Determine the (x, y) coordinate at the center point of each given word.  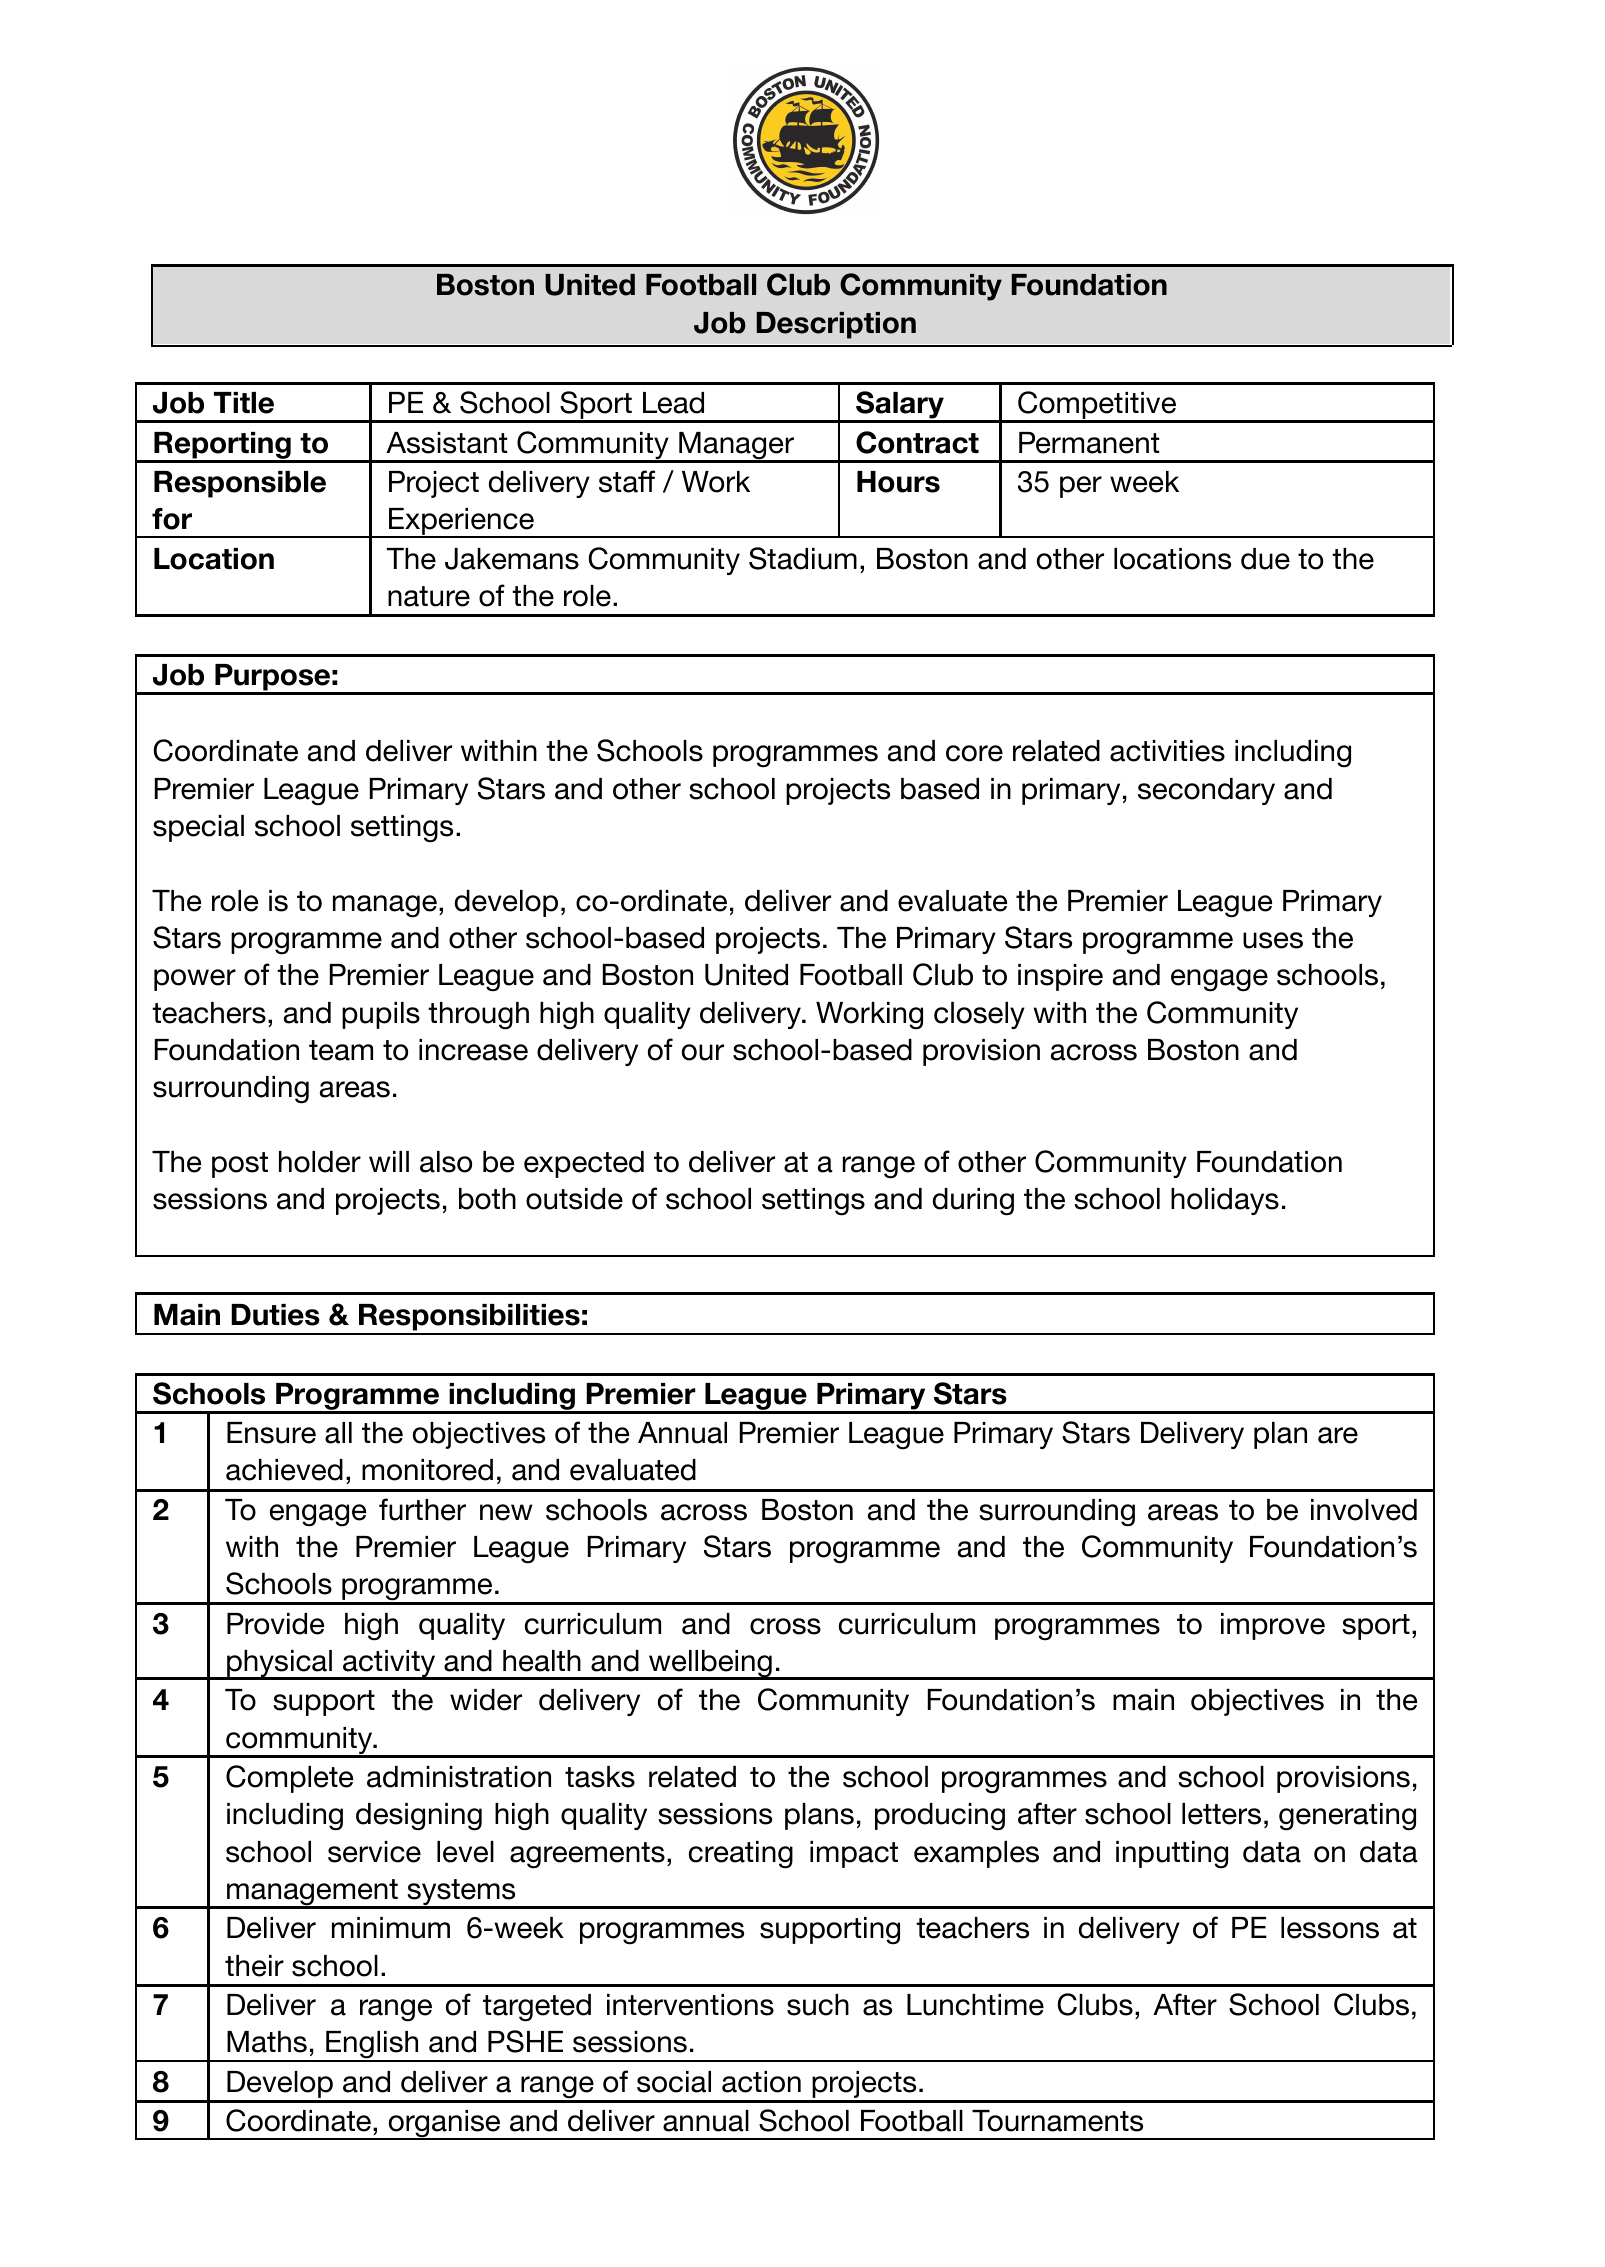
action (761, 2082)
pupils (381, 1015)
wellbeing (710, 1665)
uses (1273, 940)
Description (836, 325)
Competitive (1097, 406)
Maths (267, 2042)
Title (244, 403)
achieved (284, 1470)
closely (979, 1015)
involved (1364, 1510)
